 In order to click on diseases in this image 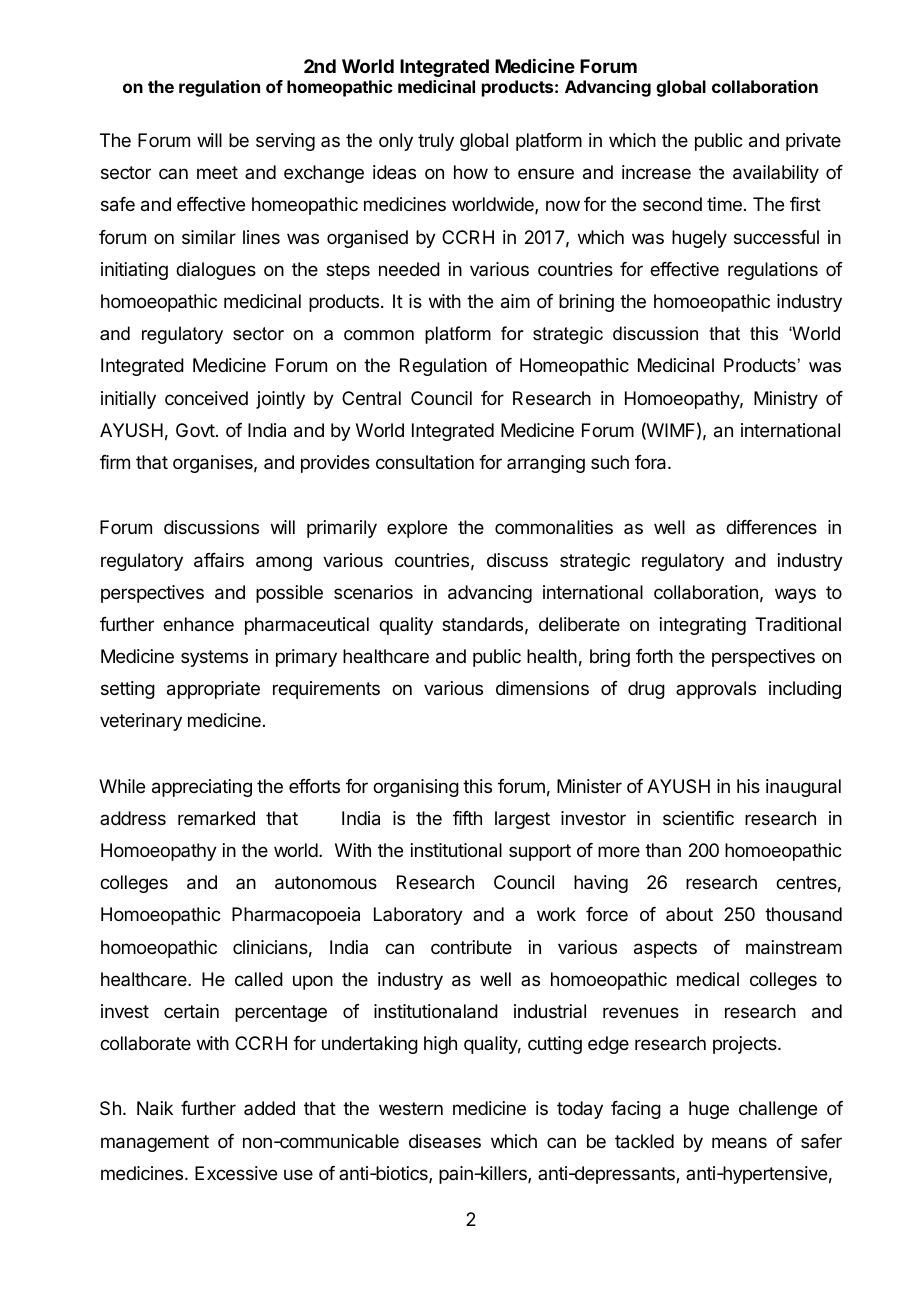, I will do `click(445, 1141)`.
